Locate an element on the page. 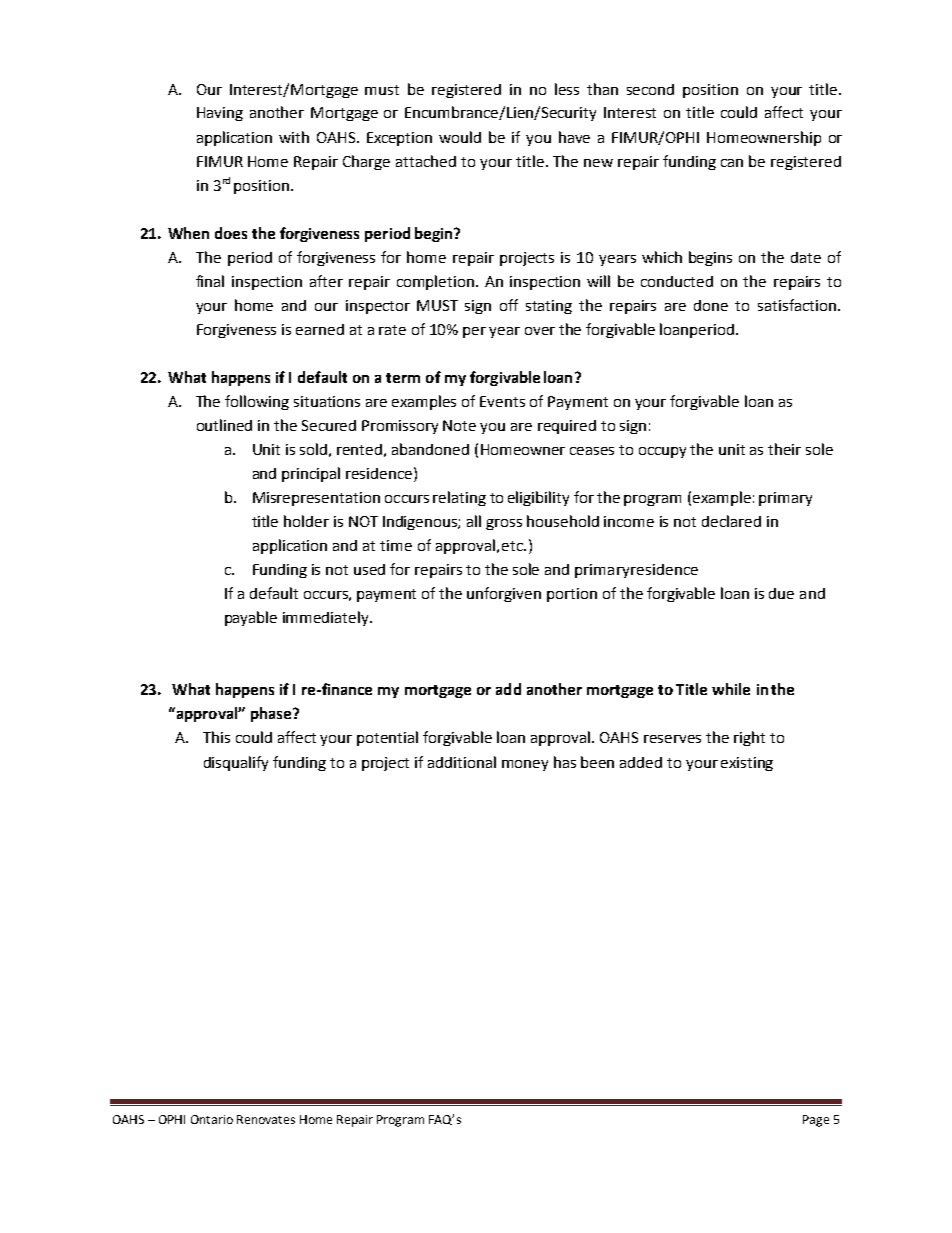  added is located at coordinates (641, 762).
